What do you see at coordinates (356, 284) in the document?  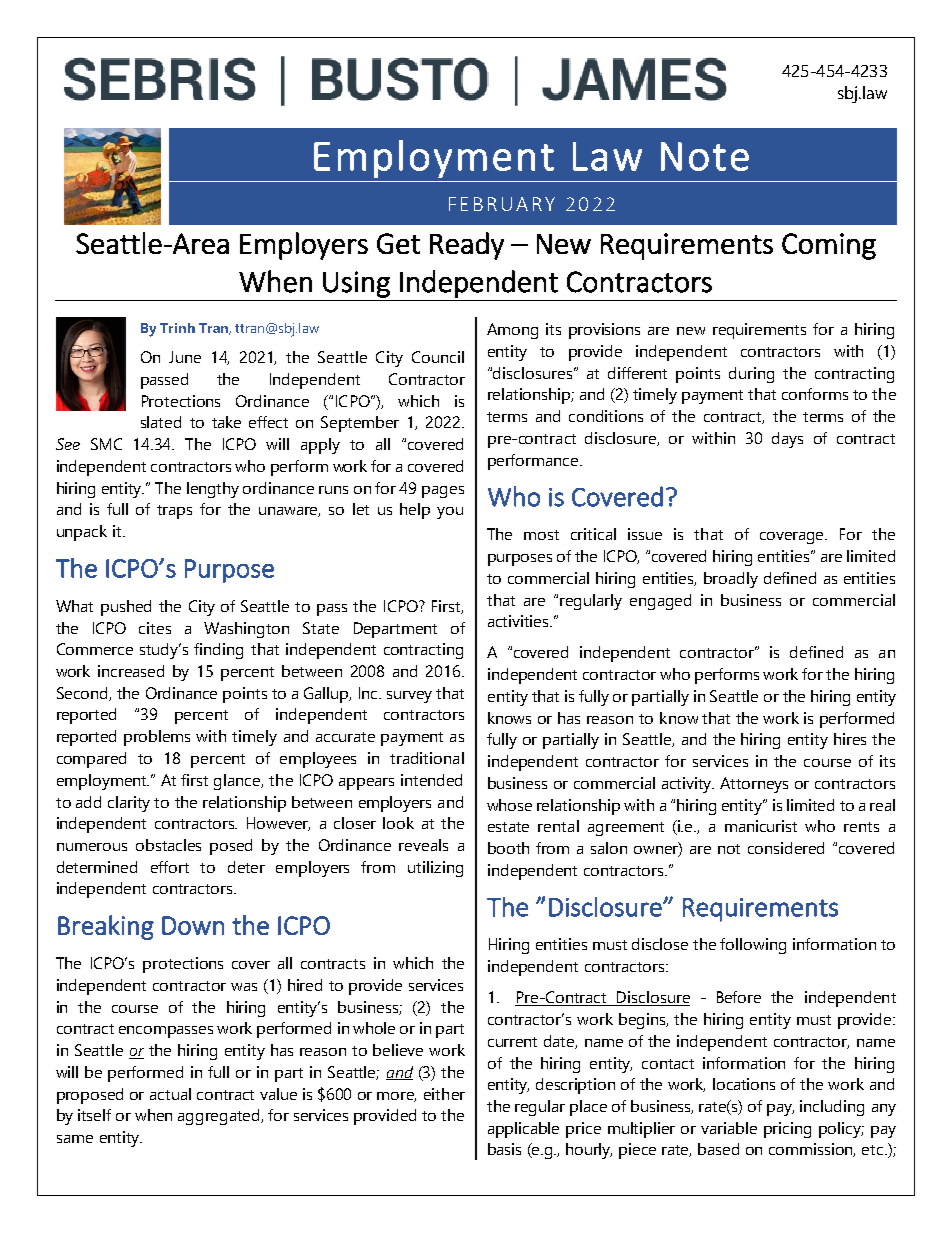 I see `Using` at bounding box center [356, 284].
